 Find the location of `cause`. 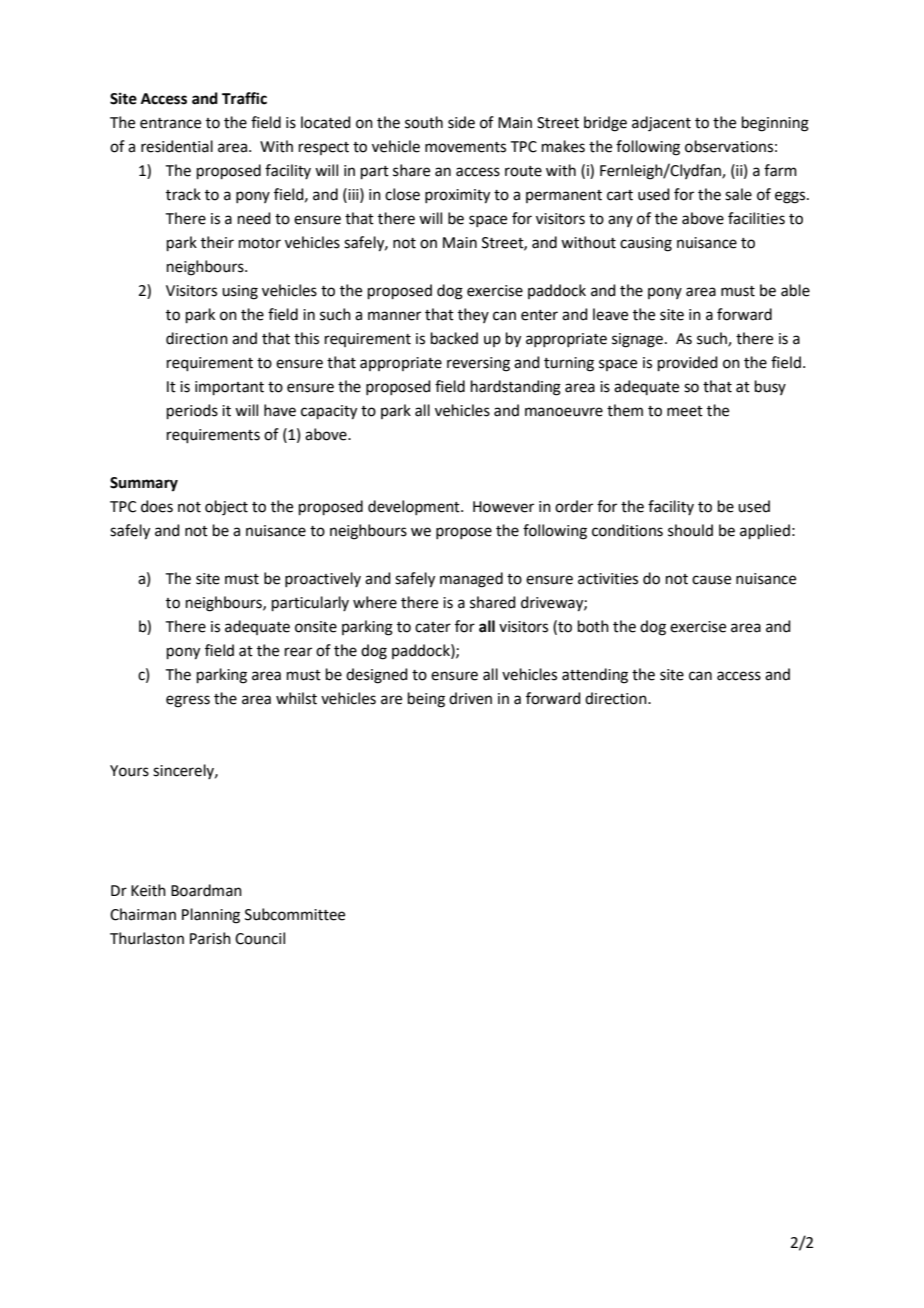

cause is located at coordinates (711, 580).
